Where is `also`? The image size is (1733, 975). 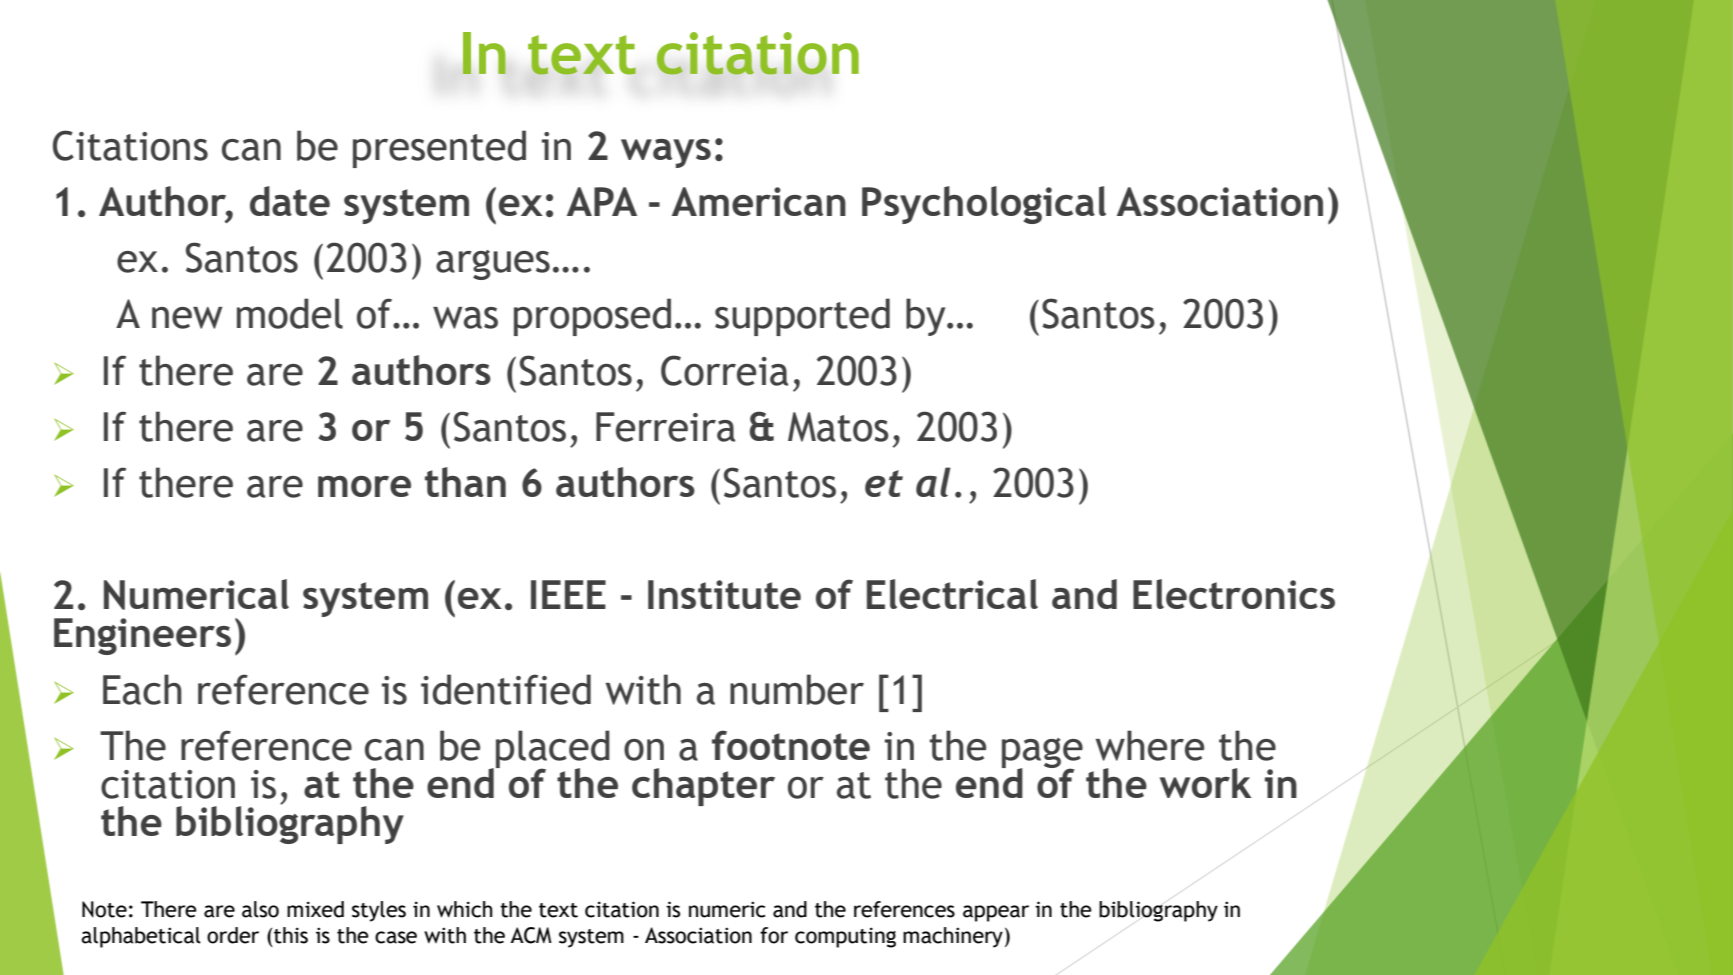 also is located at coordinates (260, 909).
